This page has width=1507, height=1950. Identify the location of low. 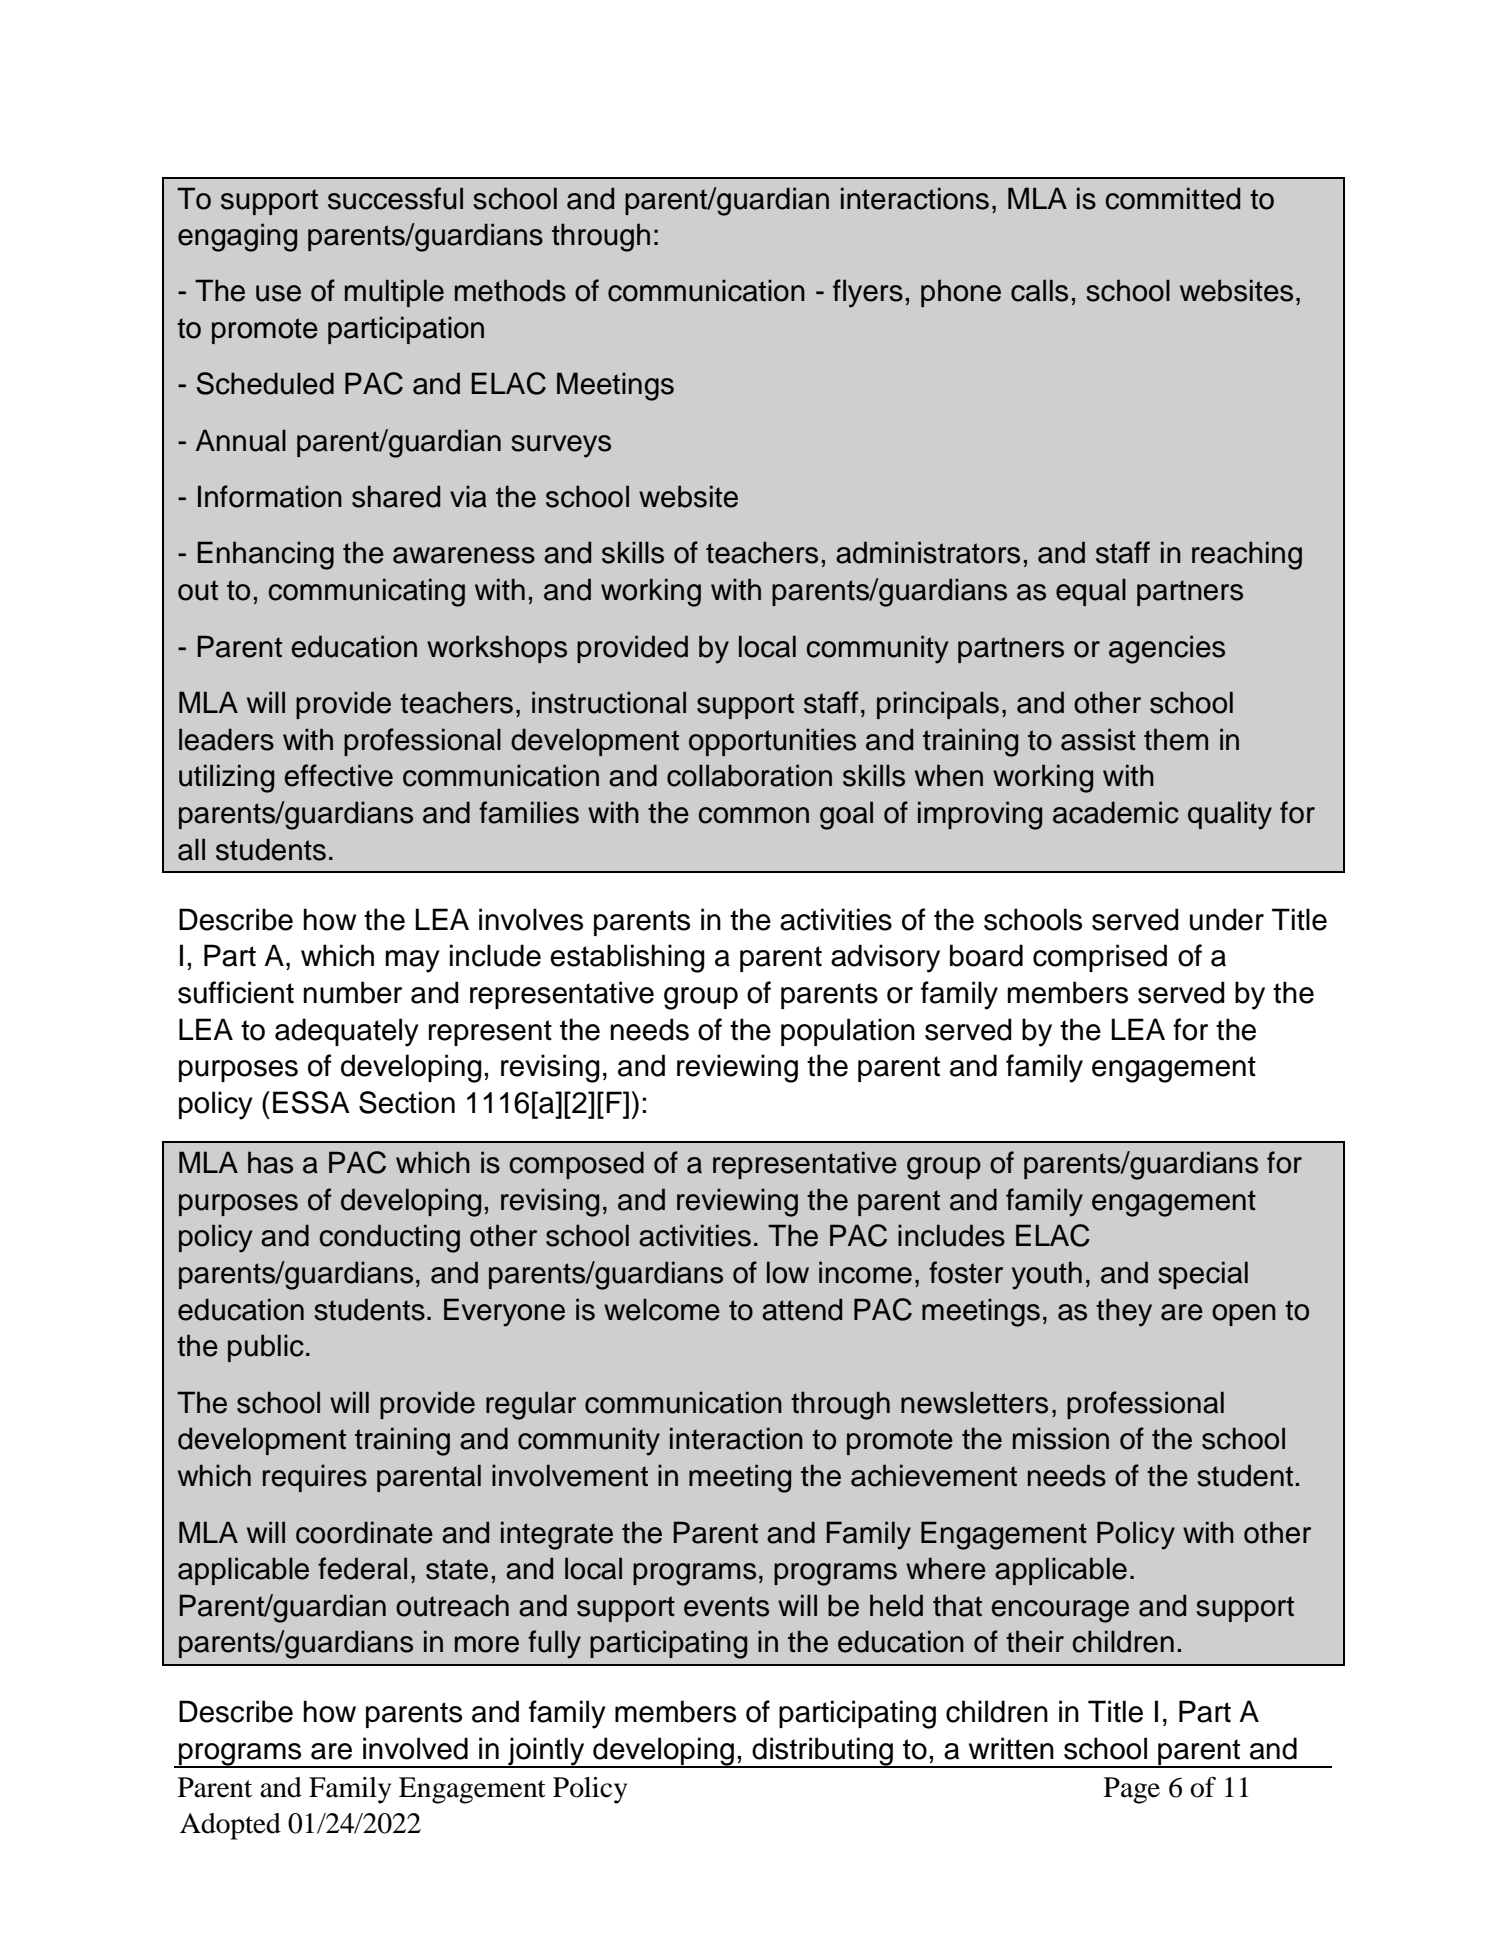
(788, 1272).
